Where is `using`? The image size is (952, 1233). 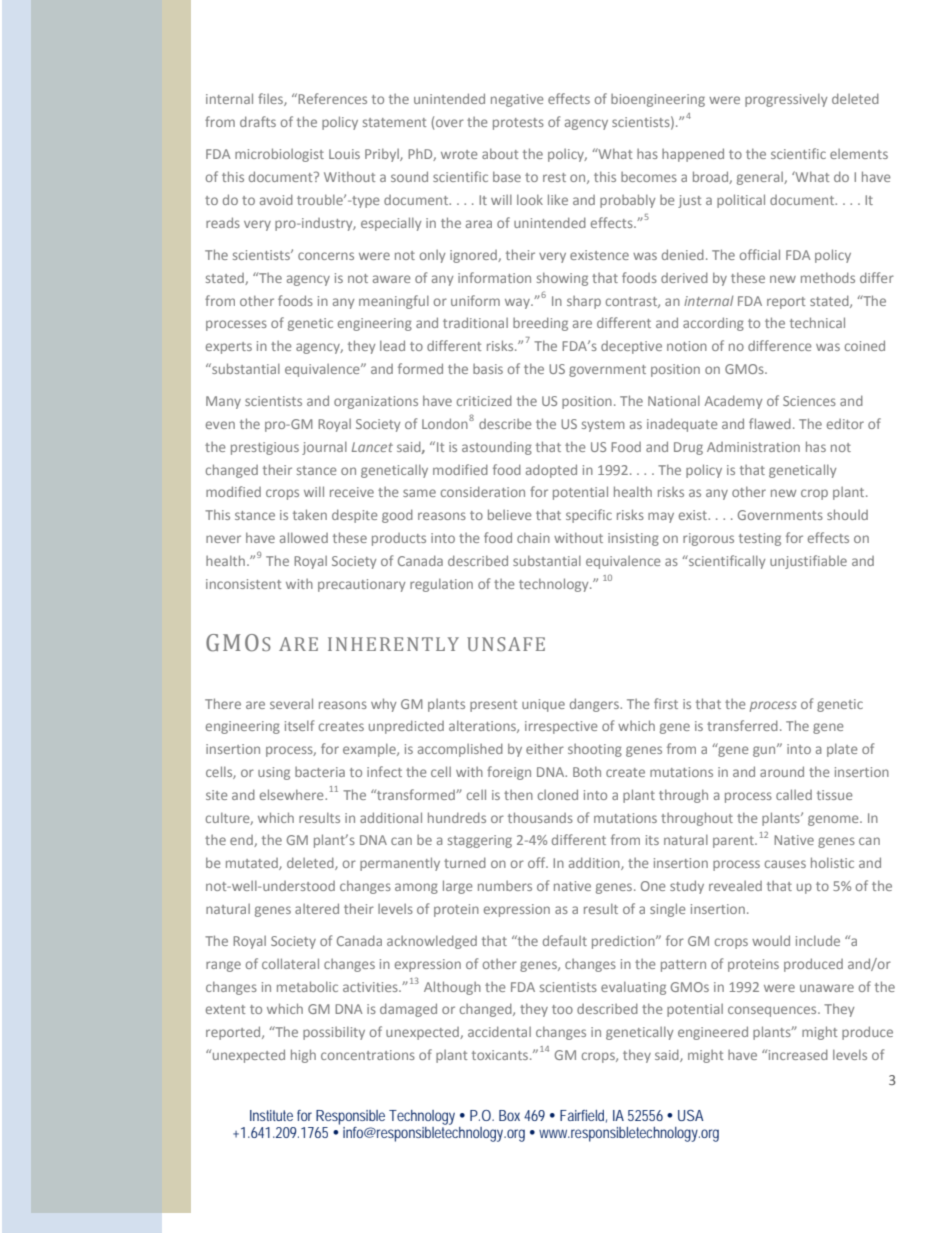
using is located at coordinates (274, 773).
